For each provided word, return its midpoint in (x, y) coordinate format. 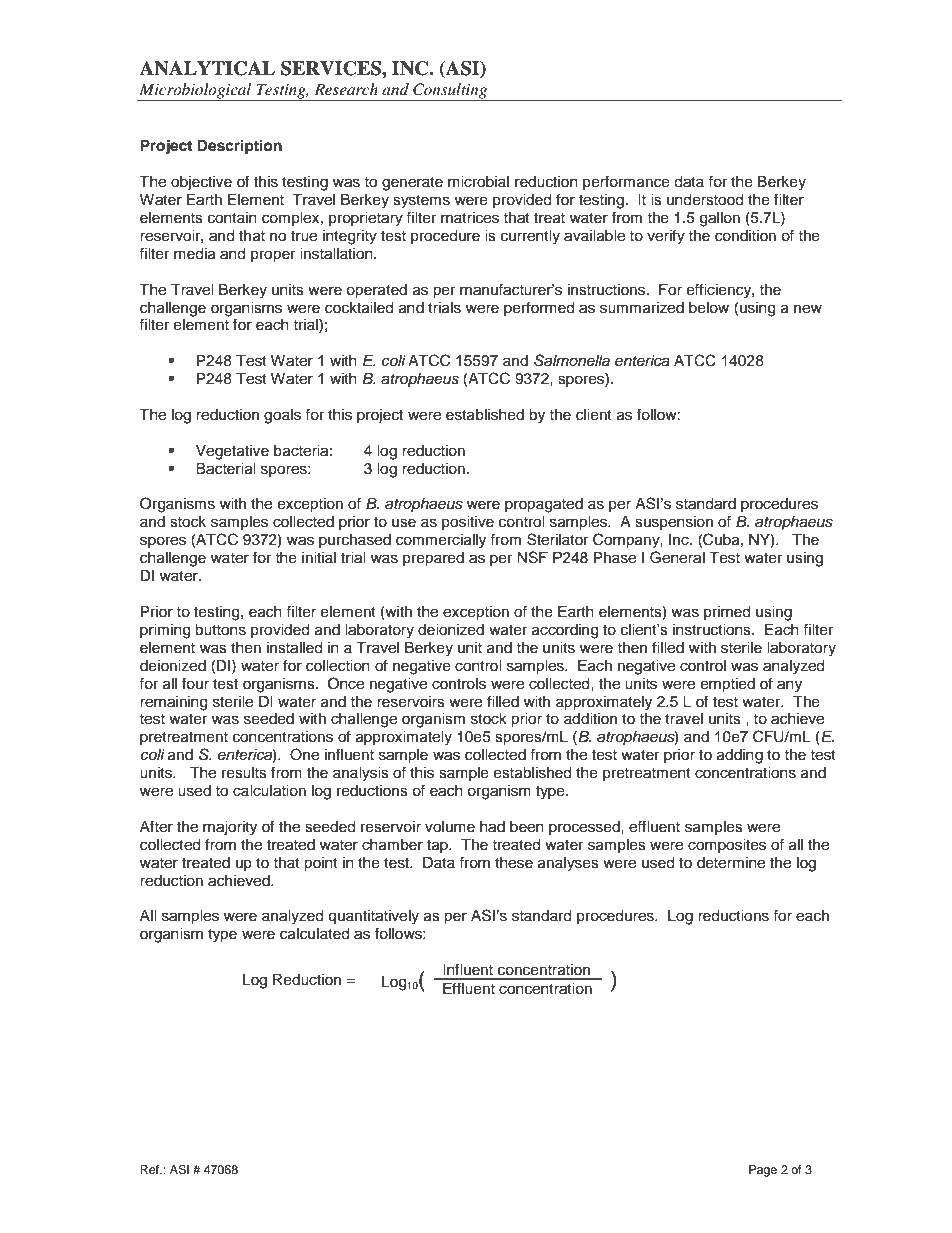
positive (468, 523)
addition (590, 718)
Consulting (450, 92)
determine (731, 863)
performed (539, 308)
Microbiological (195, 92)
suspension (674, 523)
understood (705, 200)
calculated (314, 934)
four (195, 683)
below (709, 308)
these (514, 863)
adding (740, 756)
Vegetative (232, 452)
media (195, 254)
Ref (151, 1169)
